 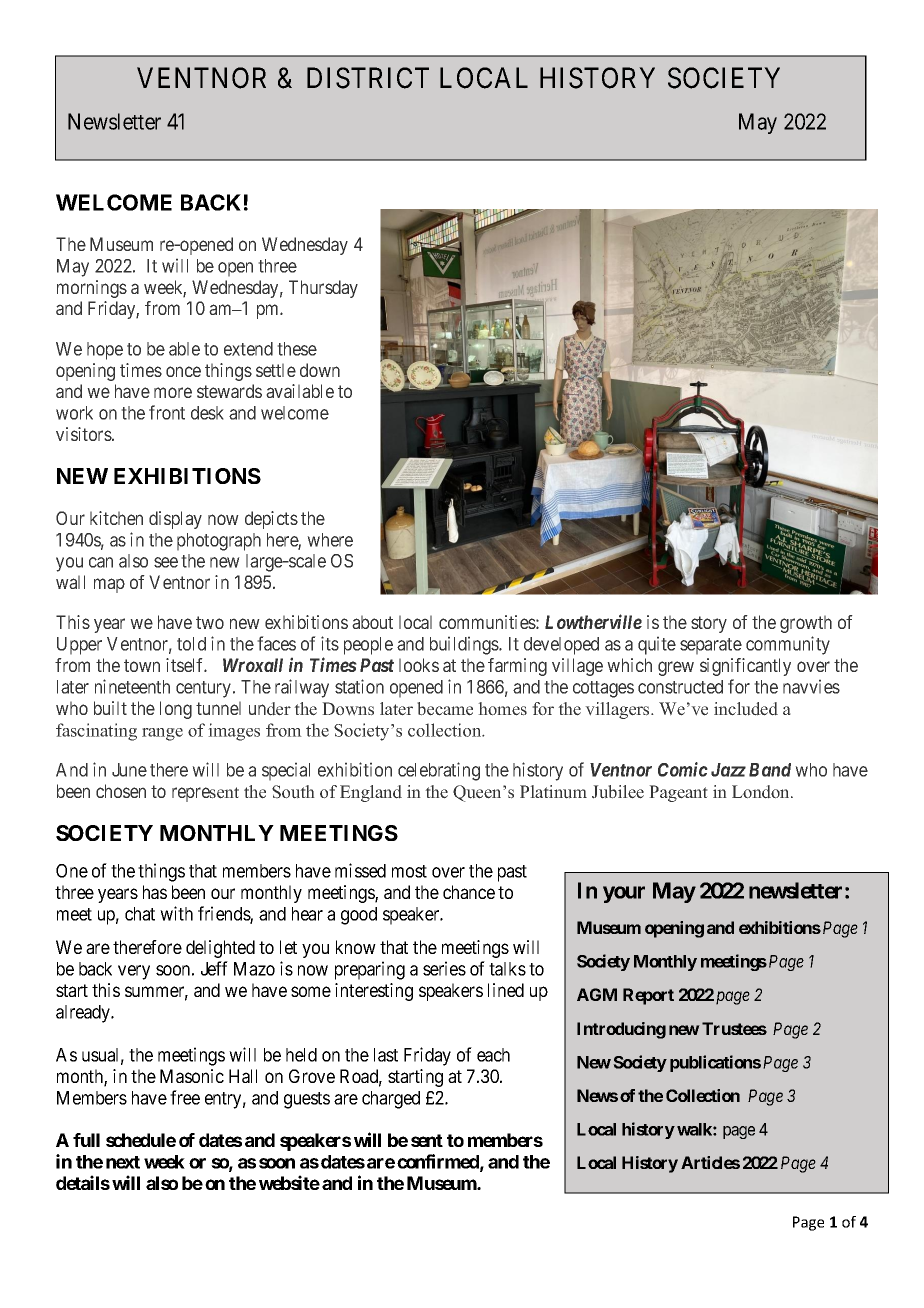 I want to click on growth, so click(x=806, y=624).
